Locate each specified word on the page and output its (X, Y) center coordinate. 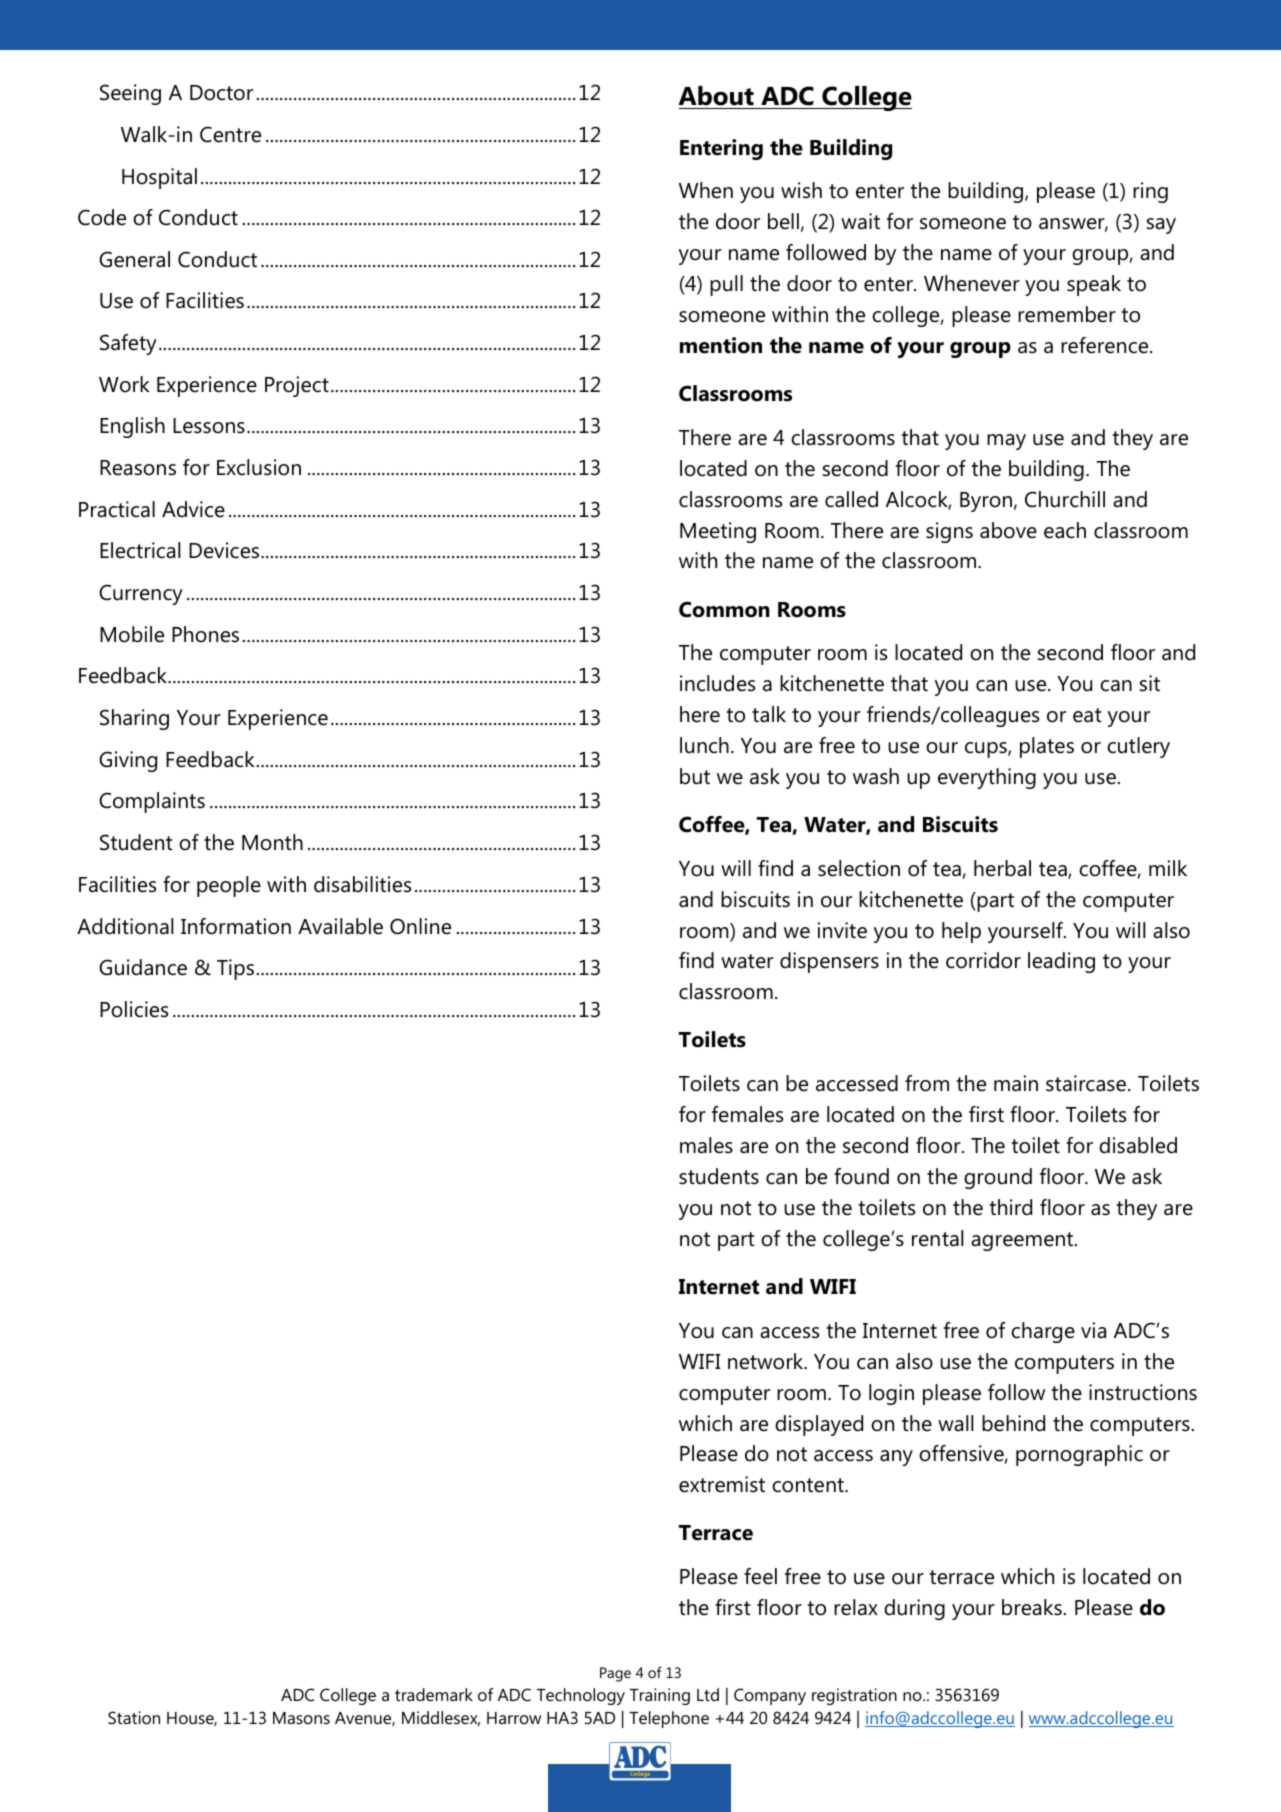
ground (998, 1178)
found (861, 1176)
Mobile (132, 634)
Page (615, 1674)
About (716, 96)
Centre (230, 134)
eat (1087, 715)
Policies (134, 1009)
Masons (301, 1718)
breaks (1032, 1607)
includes (717, 683)
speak (1094, 285)
